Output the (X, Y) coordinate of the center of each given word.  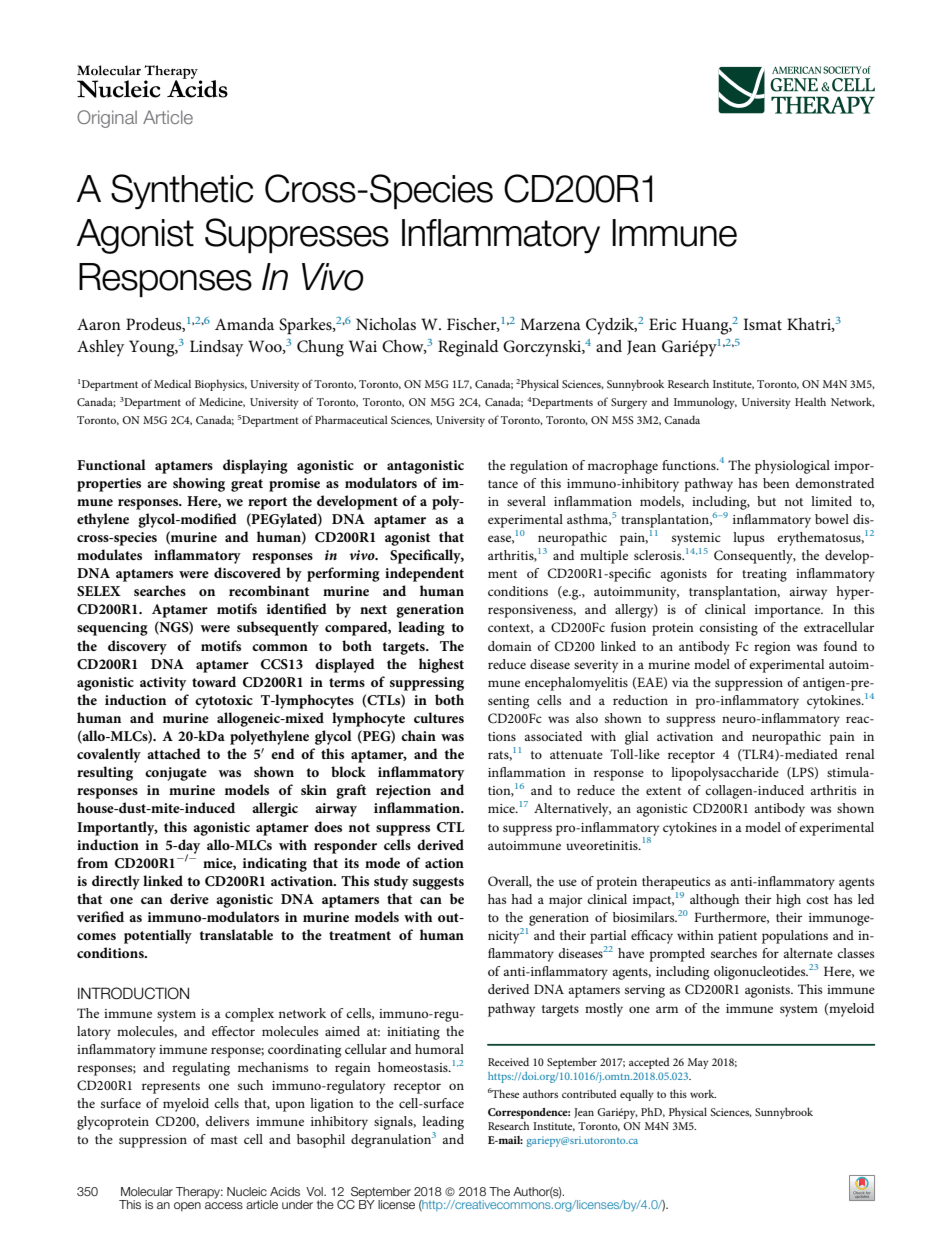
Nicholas (386, 324)
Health (810, 401)
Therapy (199, 1193)
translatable (236, 934)
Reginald (468, 348)
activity (163, 684)
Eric (663, 324)
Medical (172, 383)
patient (737, 937)
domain (510, 646)
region (772, 648)
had (521, 899)
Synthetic (182, 191)
